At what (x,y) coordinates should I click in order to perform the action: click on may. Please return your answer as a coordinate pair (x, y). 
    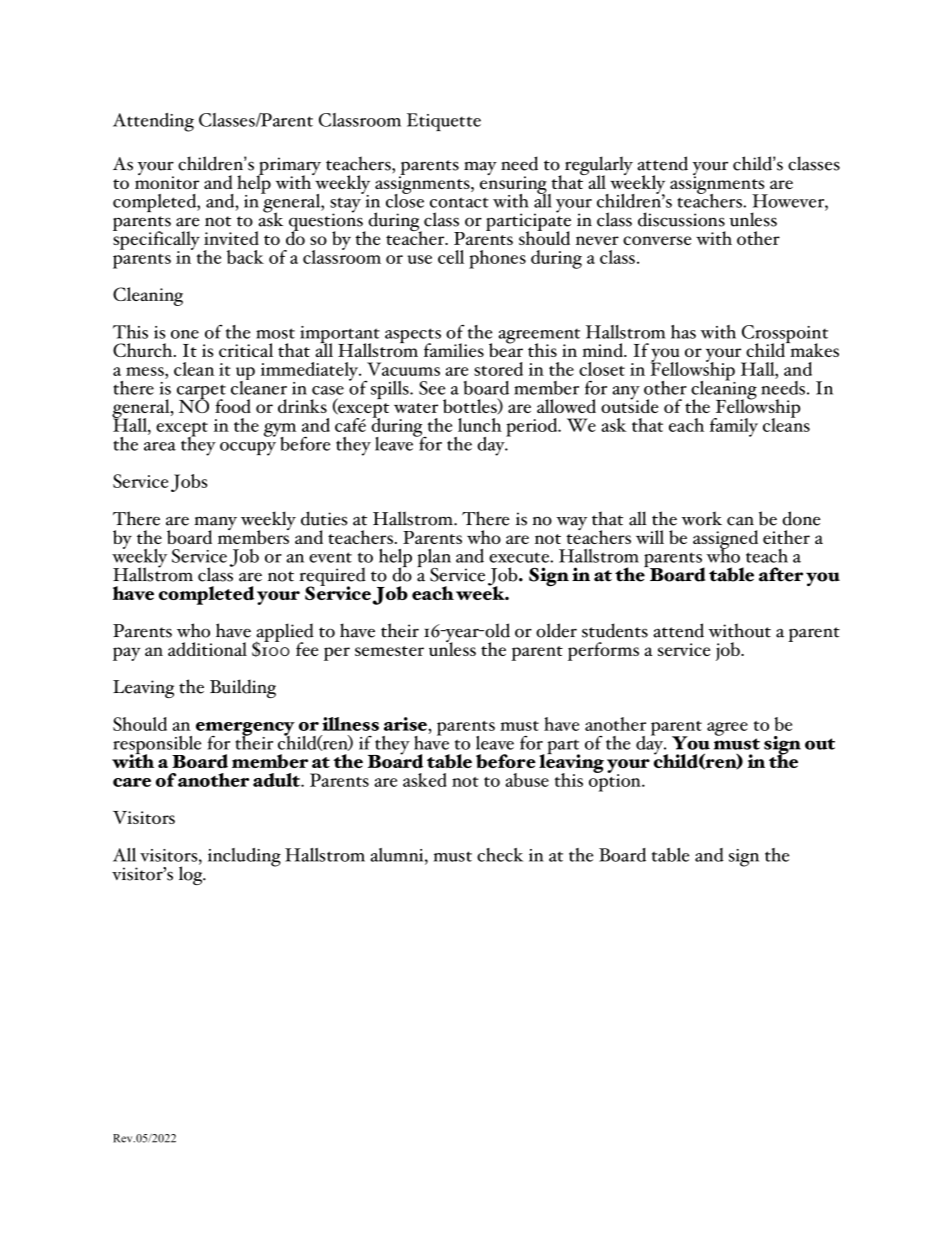
    Looking at the image, I should click on (480, 168).
